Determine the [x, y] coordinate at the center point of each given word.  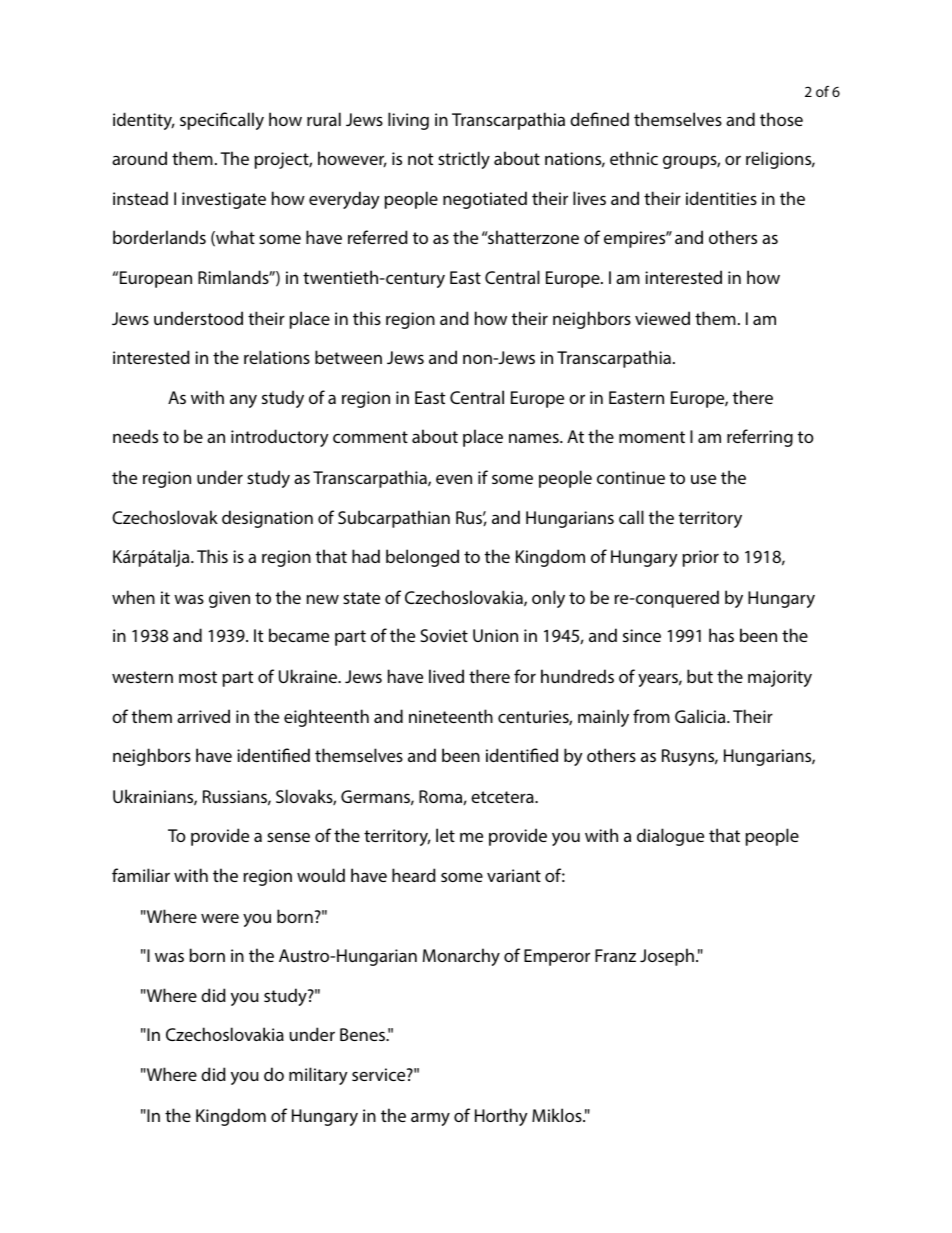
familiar [141, 875]
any [243, 401]
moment [652, 437]
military [318, 1076]
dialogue [670, 837]
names [535, 438]
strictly [464, 160]
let [445, 835]
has [721, 635]
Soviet [444, 635]
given [229, 599]
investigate [224, 200]
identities [721, 198]
